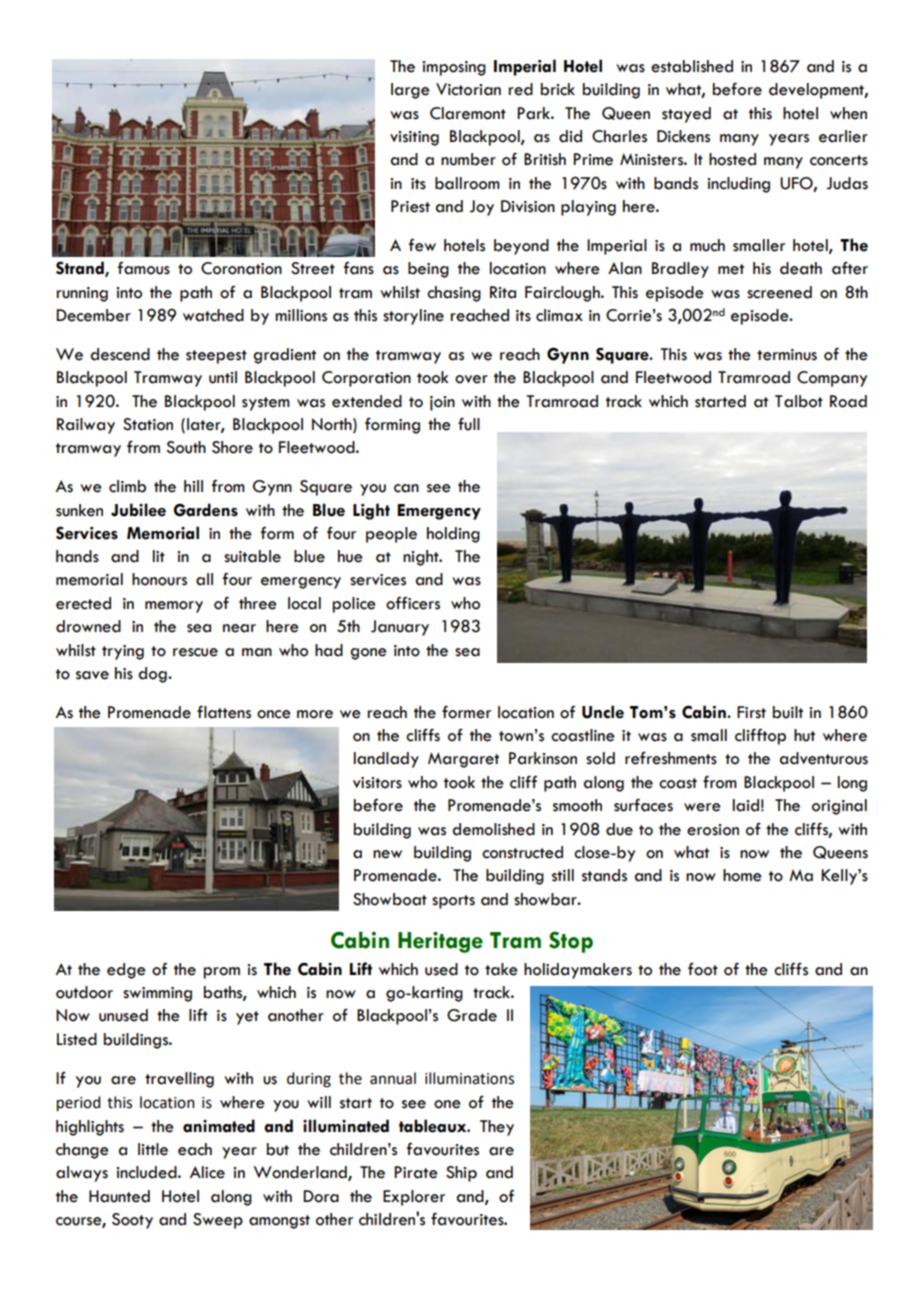 This document has height=1308, width=924. What do you see at coordinates (787, 355) in the document?
I see `terminus` at bounding box center [787, 355].
